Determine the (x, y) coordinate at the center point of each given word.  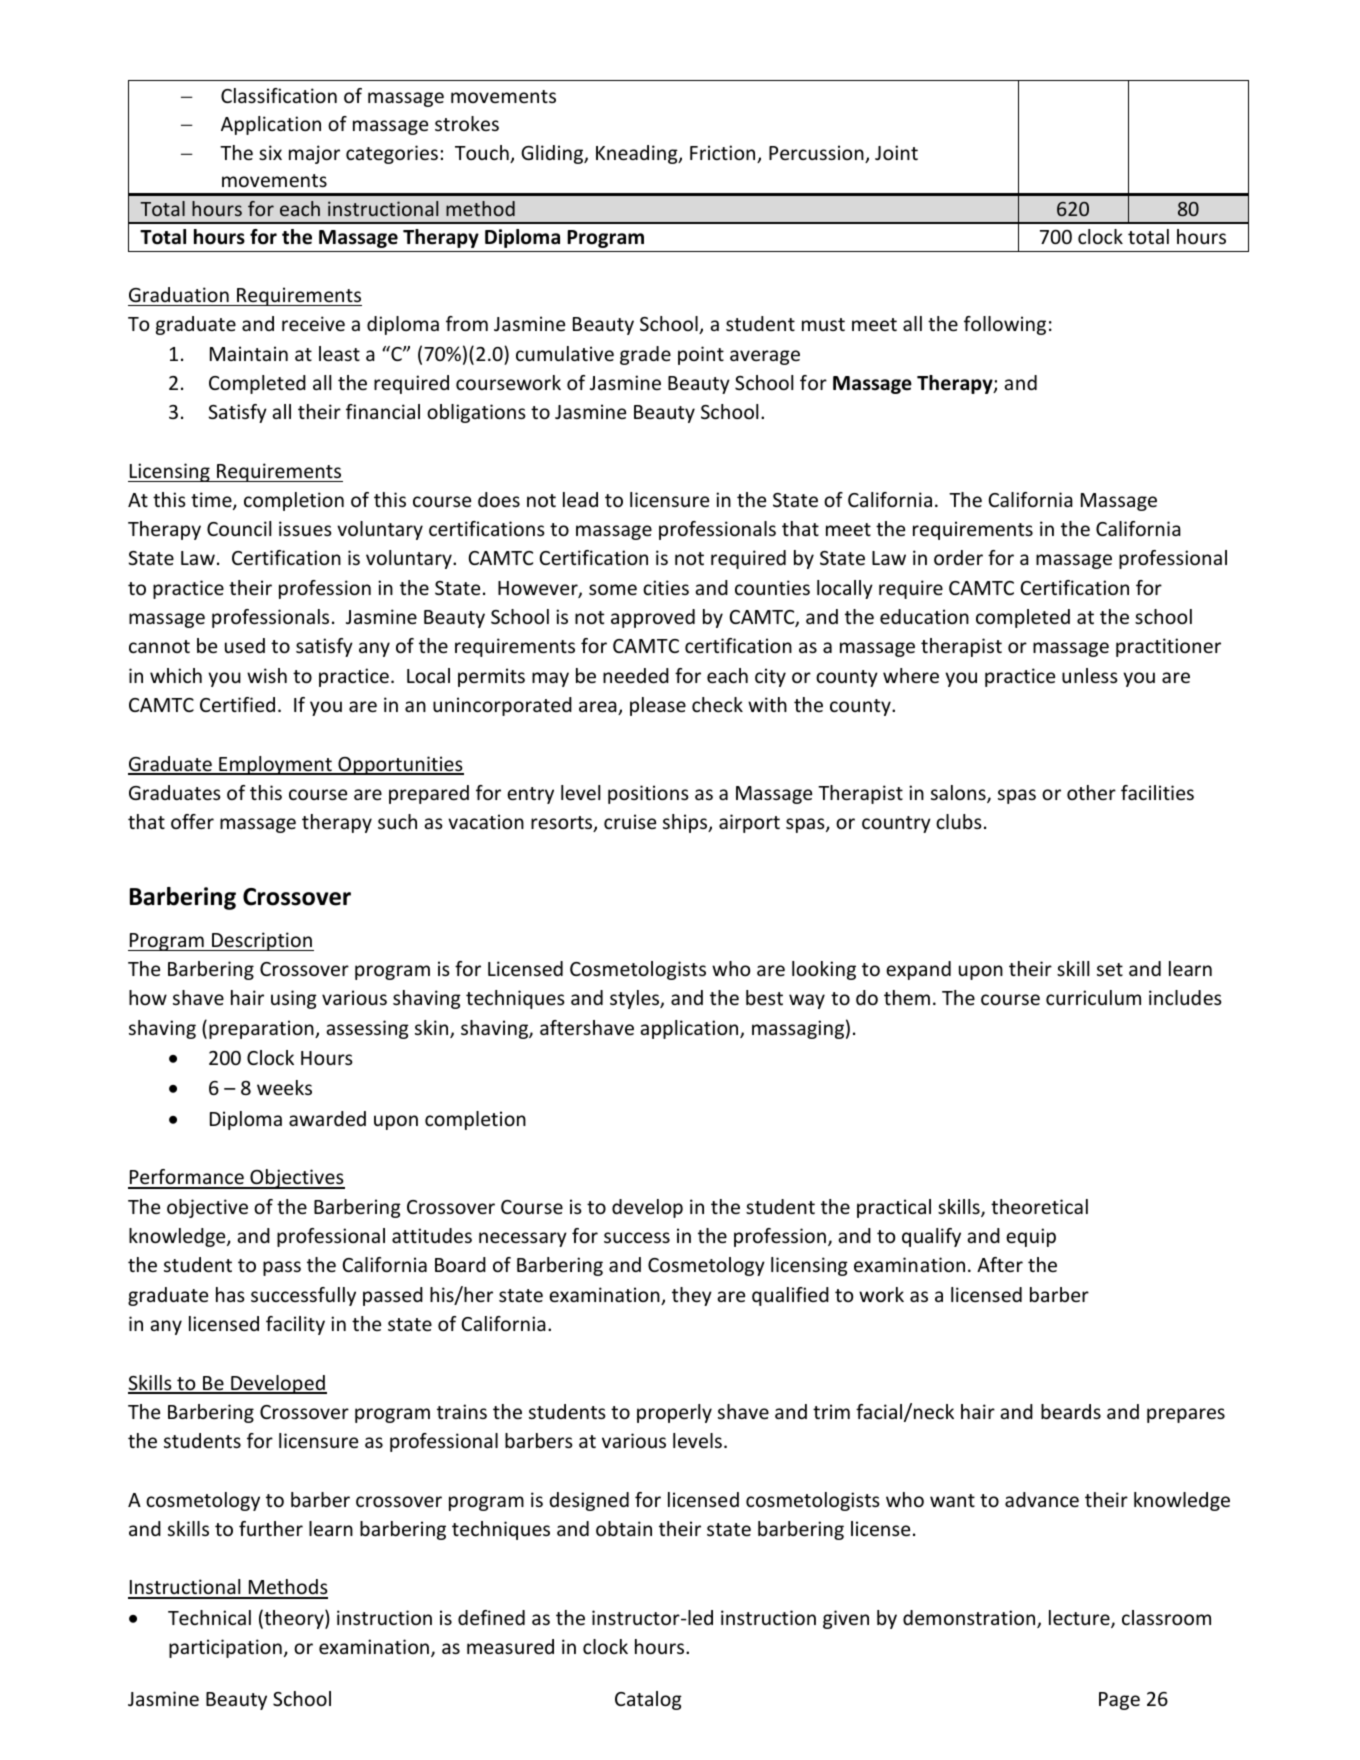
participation (225, 1648)
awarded (327, 1118)
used (245, 645)
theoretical (1039, 1206)
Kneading (638, 154)
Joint (896, 152)
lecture (1080, 1619)
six (270, 152)
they (692, 1296)
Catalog (648, 1700)
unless (1090, 675)
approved (653, 618)
